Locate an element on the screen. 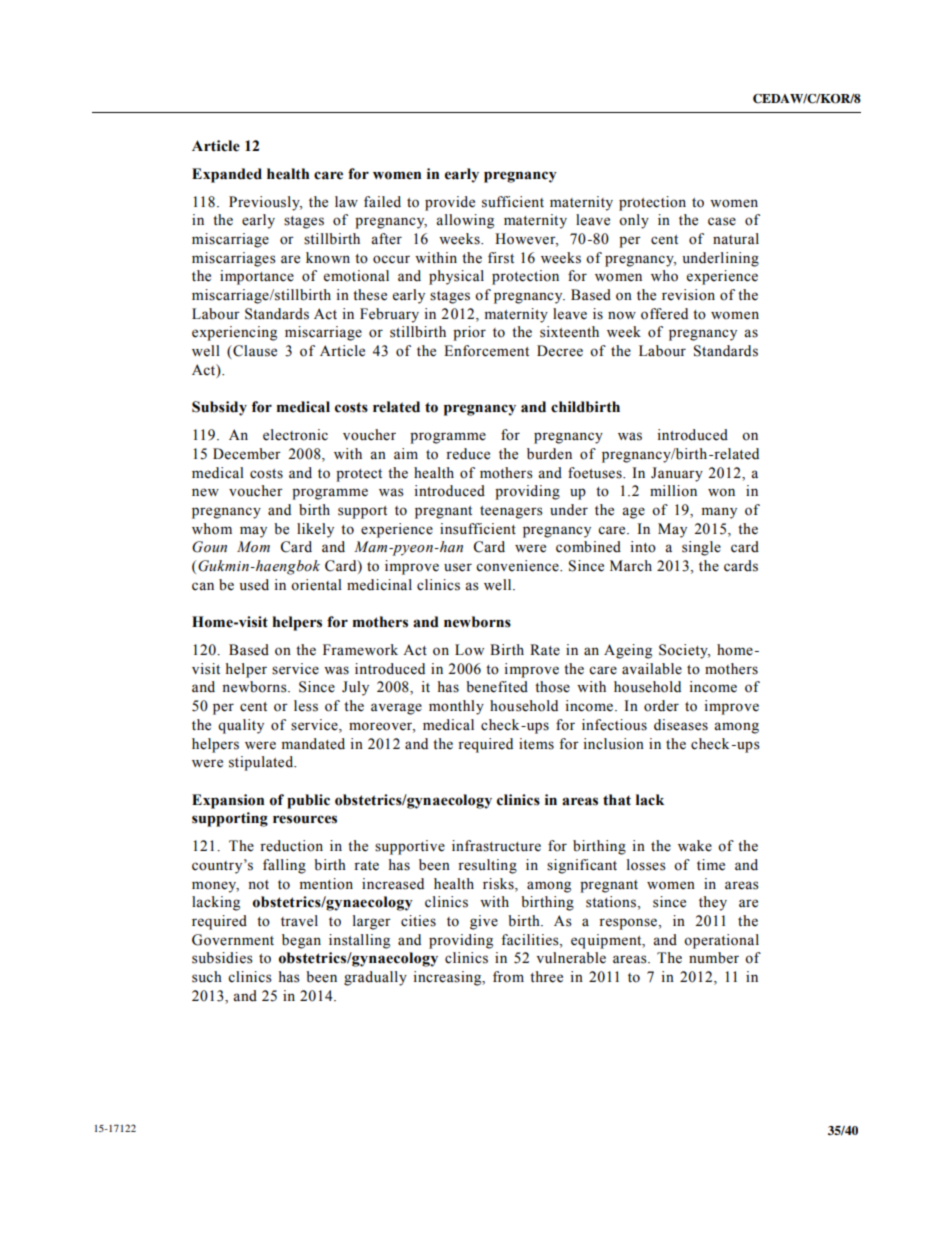 The image size is (952, 1233). offered is located at coordinates (664, 314).
